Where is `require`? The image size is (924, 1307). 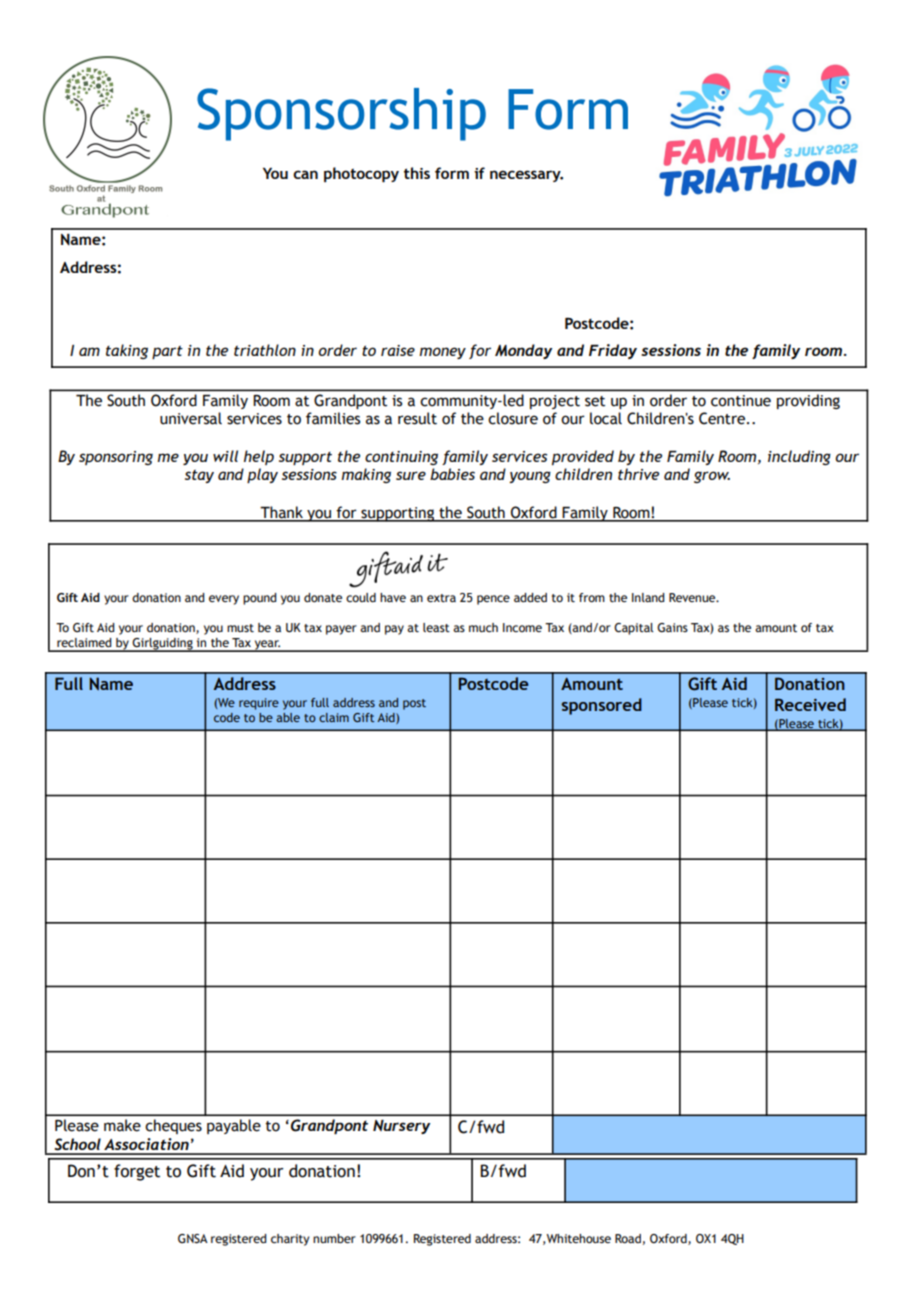 require is located at coordinates (259, 704).
